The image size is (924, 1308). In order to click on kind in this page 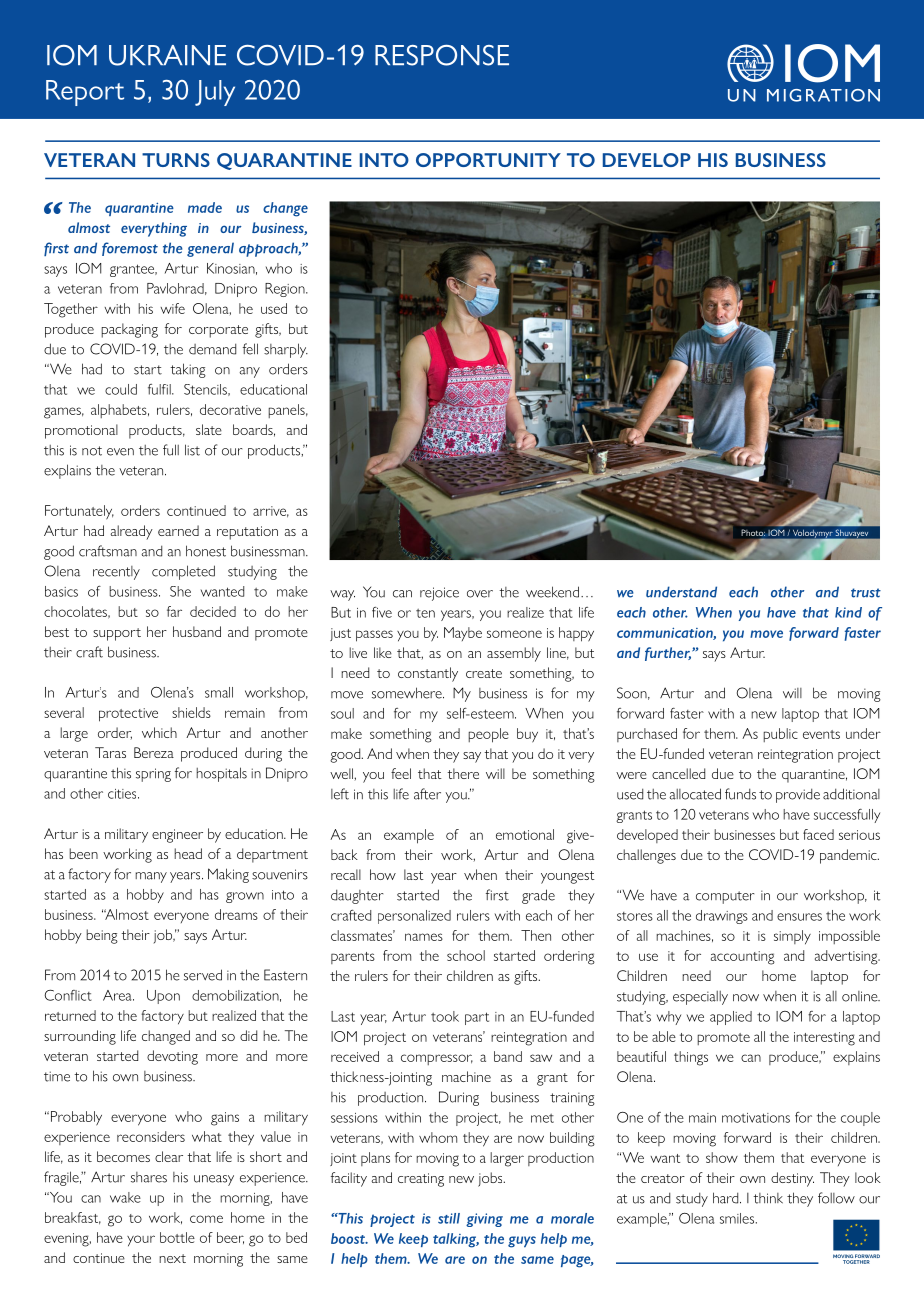, I will do `click(848, 612)`.
